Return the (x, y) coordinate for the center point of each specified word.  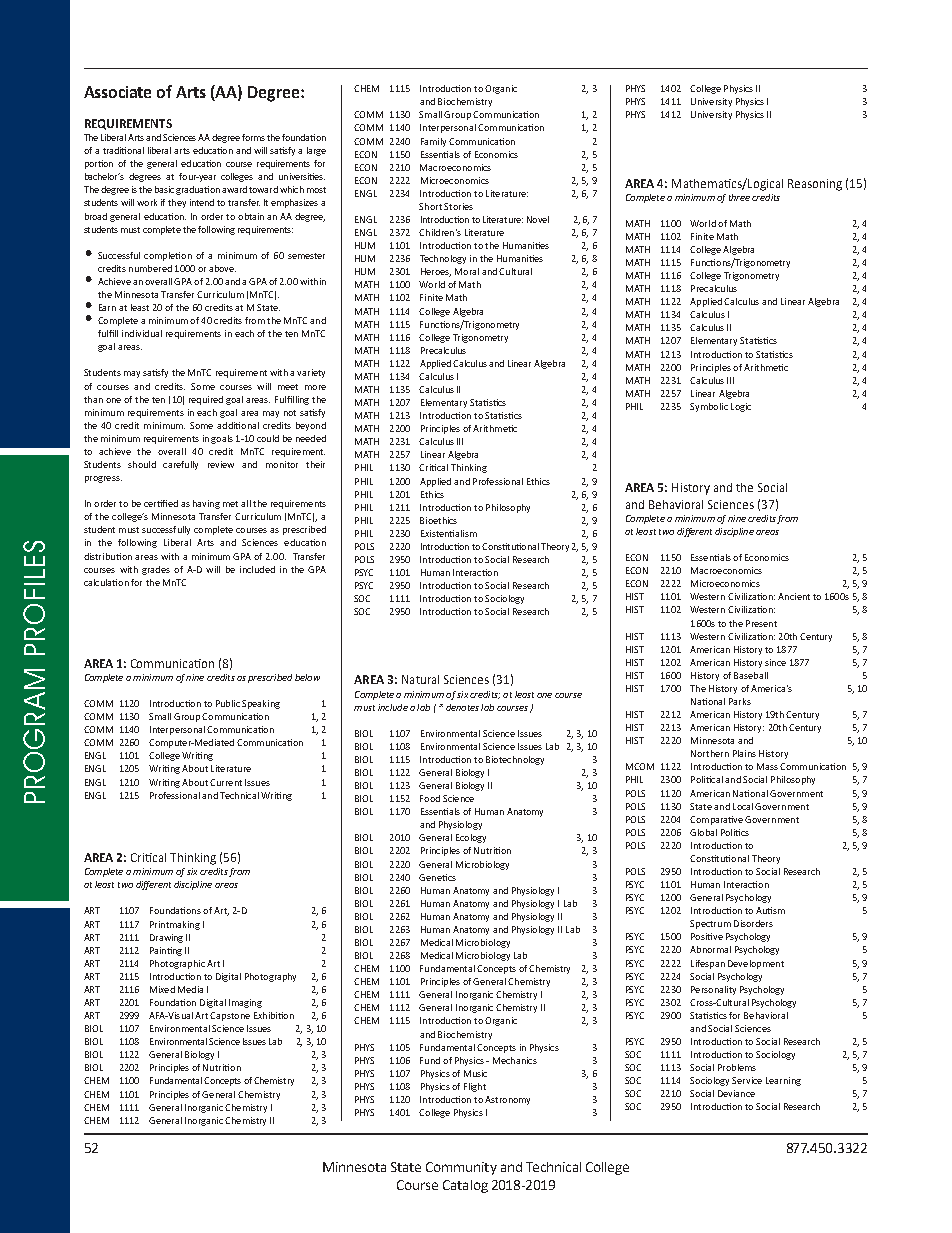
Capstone (230, 1016)
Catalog (465, 1186)
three (739, 197)
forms (253, 137)
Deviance (736, 1093)
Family (433, 142)
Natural (420, 679)
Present (761, 623)
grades (156, 570)
